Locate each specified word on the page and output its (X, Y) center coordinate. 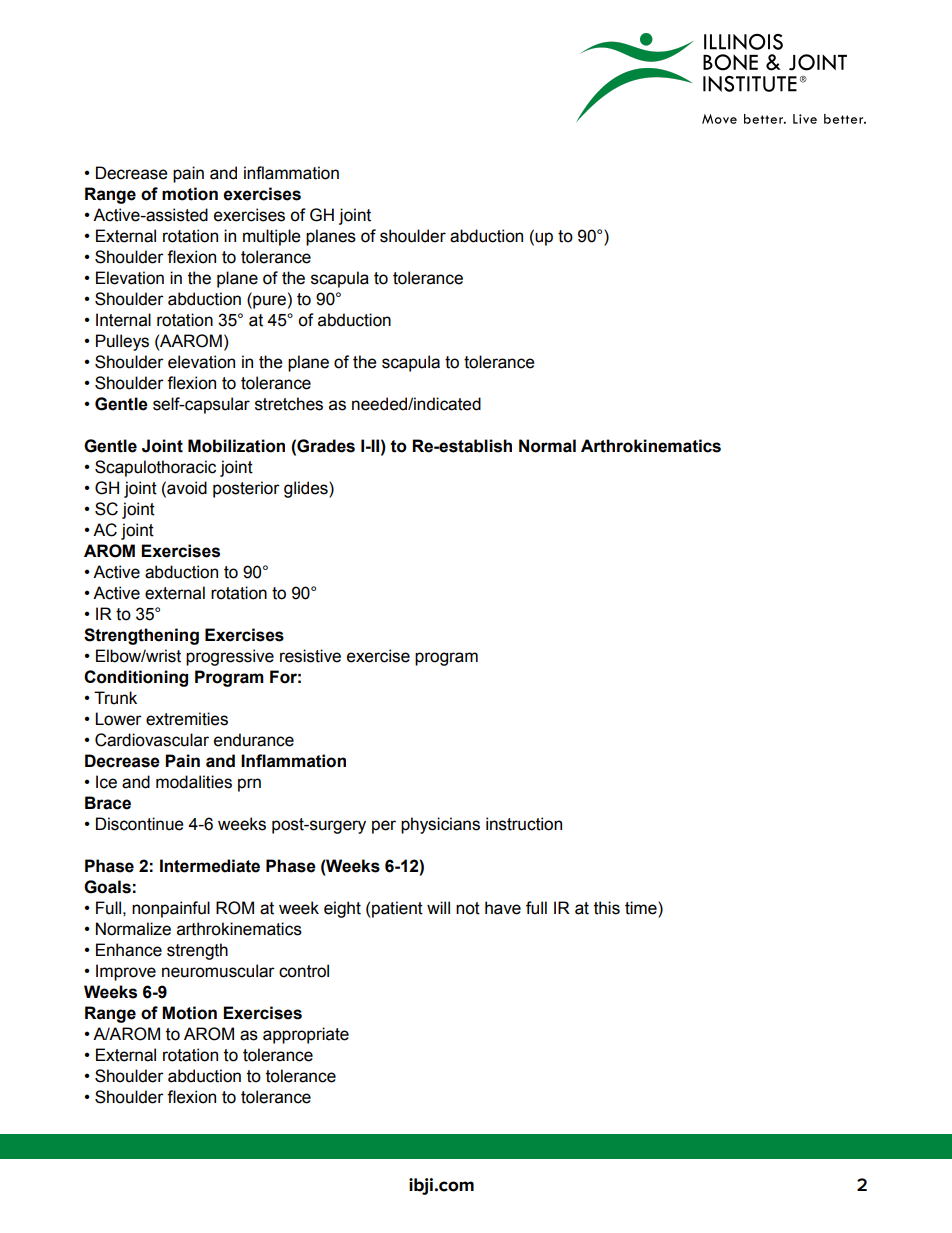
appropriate (306, 1035)
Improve (126, 972)
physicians (440, 825)
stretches (289, 404)
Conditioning (136, 678)
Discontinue (140, 824)
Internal (123, 320)
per (384, 827)
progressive (230, 657)
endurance (254, 740)
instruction (524, 824)
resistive (310, 656)
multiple (272, 237)
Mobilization (236, 446)
